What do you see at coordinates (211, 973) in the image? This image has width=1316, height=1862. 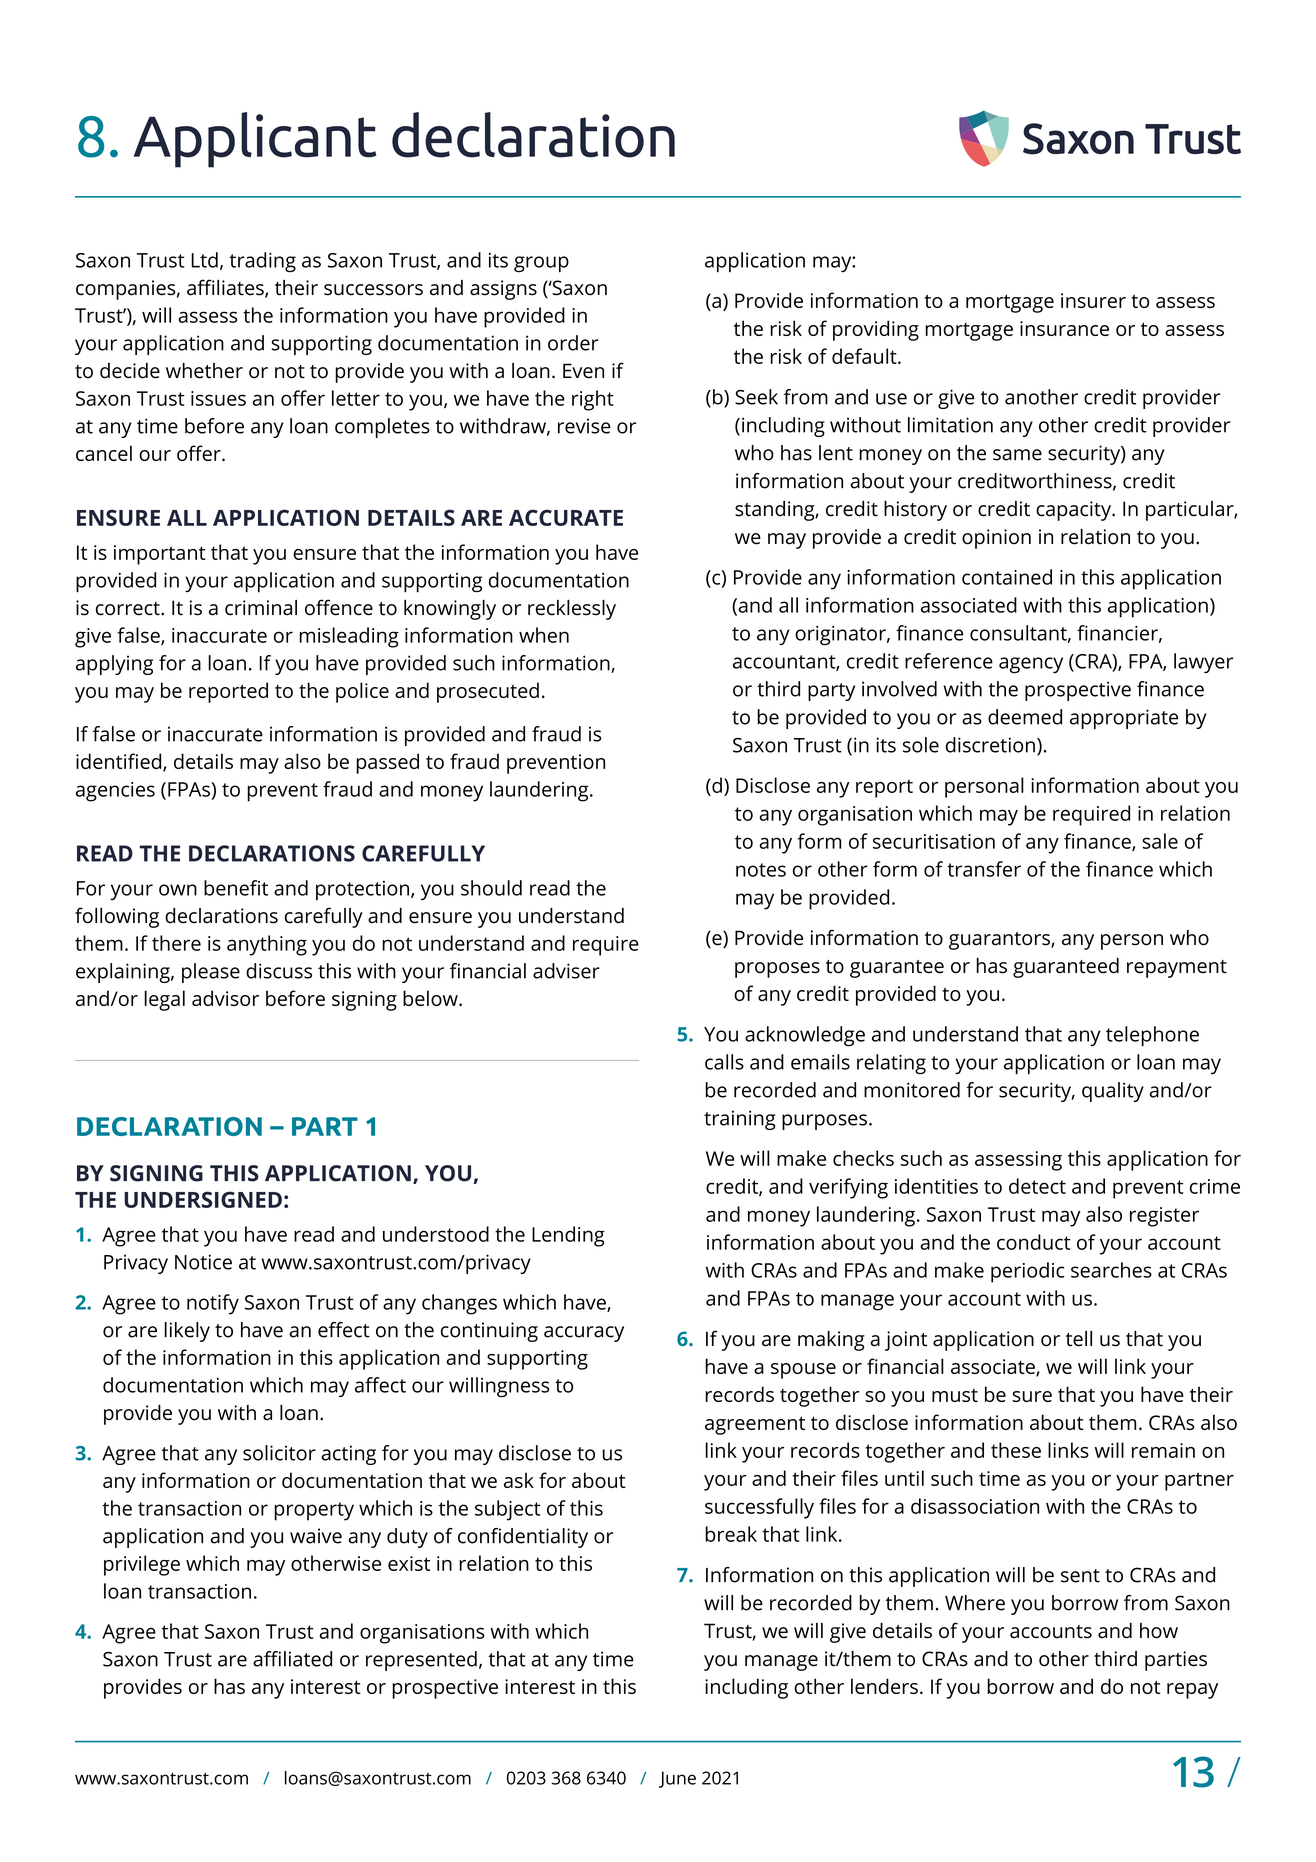 I see `please` at bounding box center [211, 973].
